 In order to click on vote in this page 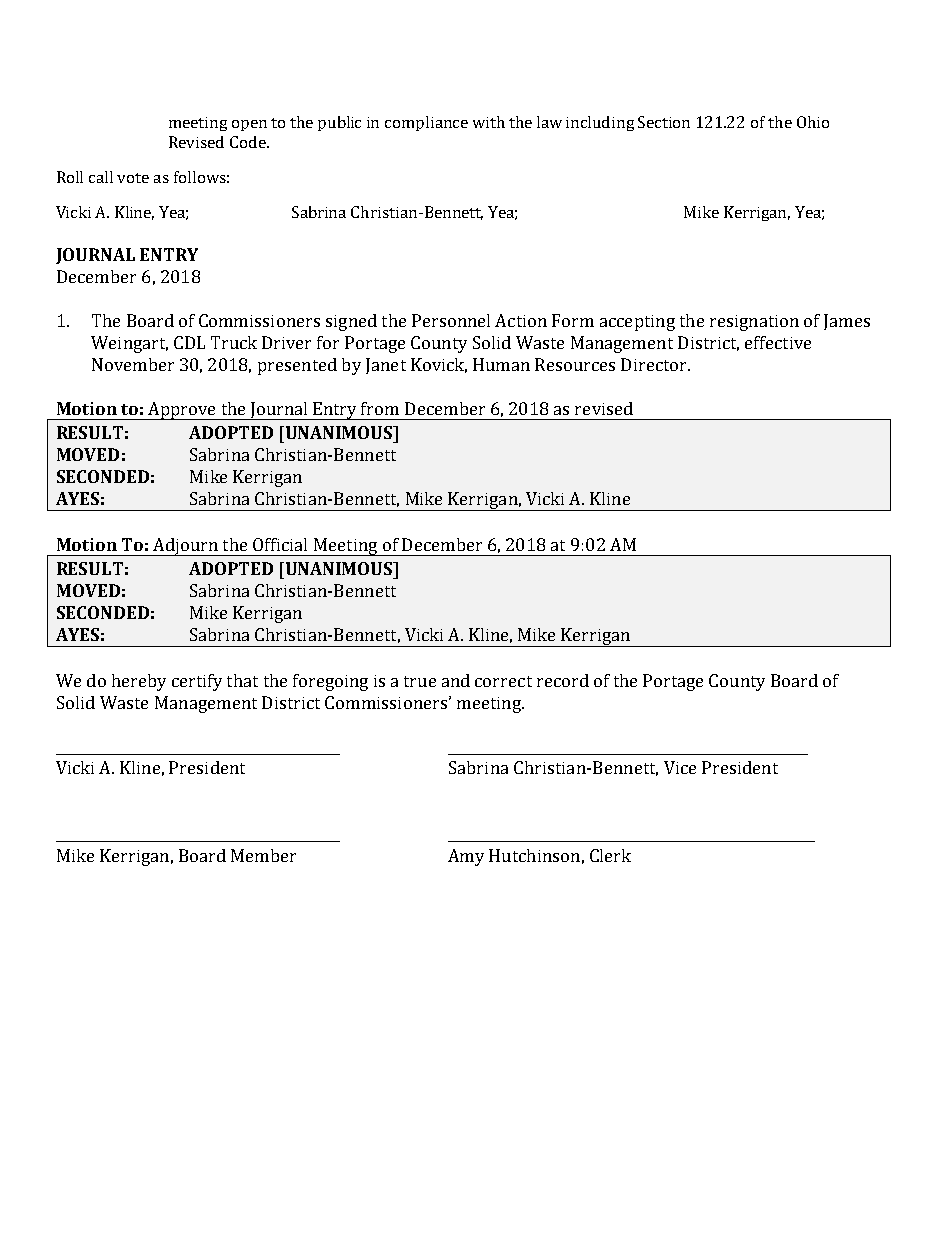, I will do `click(133, 178)`.
